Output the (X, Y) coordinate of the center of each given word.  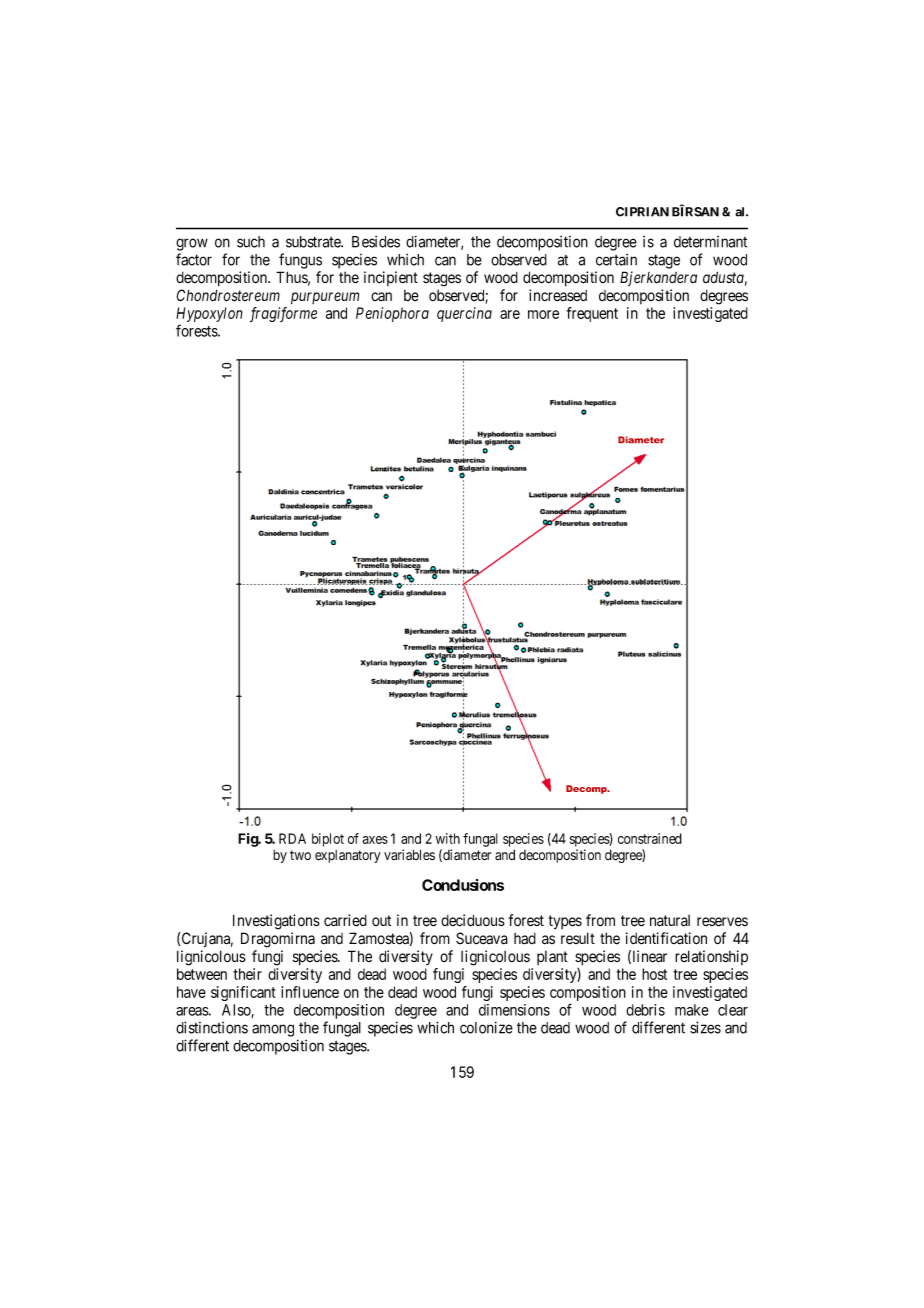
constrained (650, 838)
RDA (292, 838)
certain (616, 260)
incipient (391, 278)
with (448, 838)
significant (243, 993)
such (251, 242)
